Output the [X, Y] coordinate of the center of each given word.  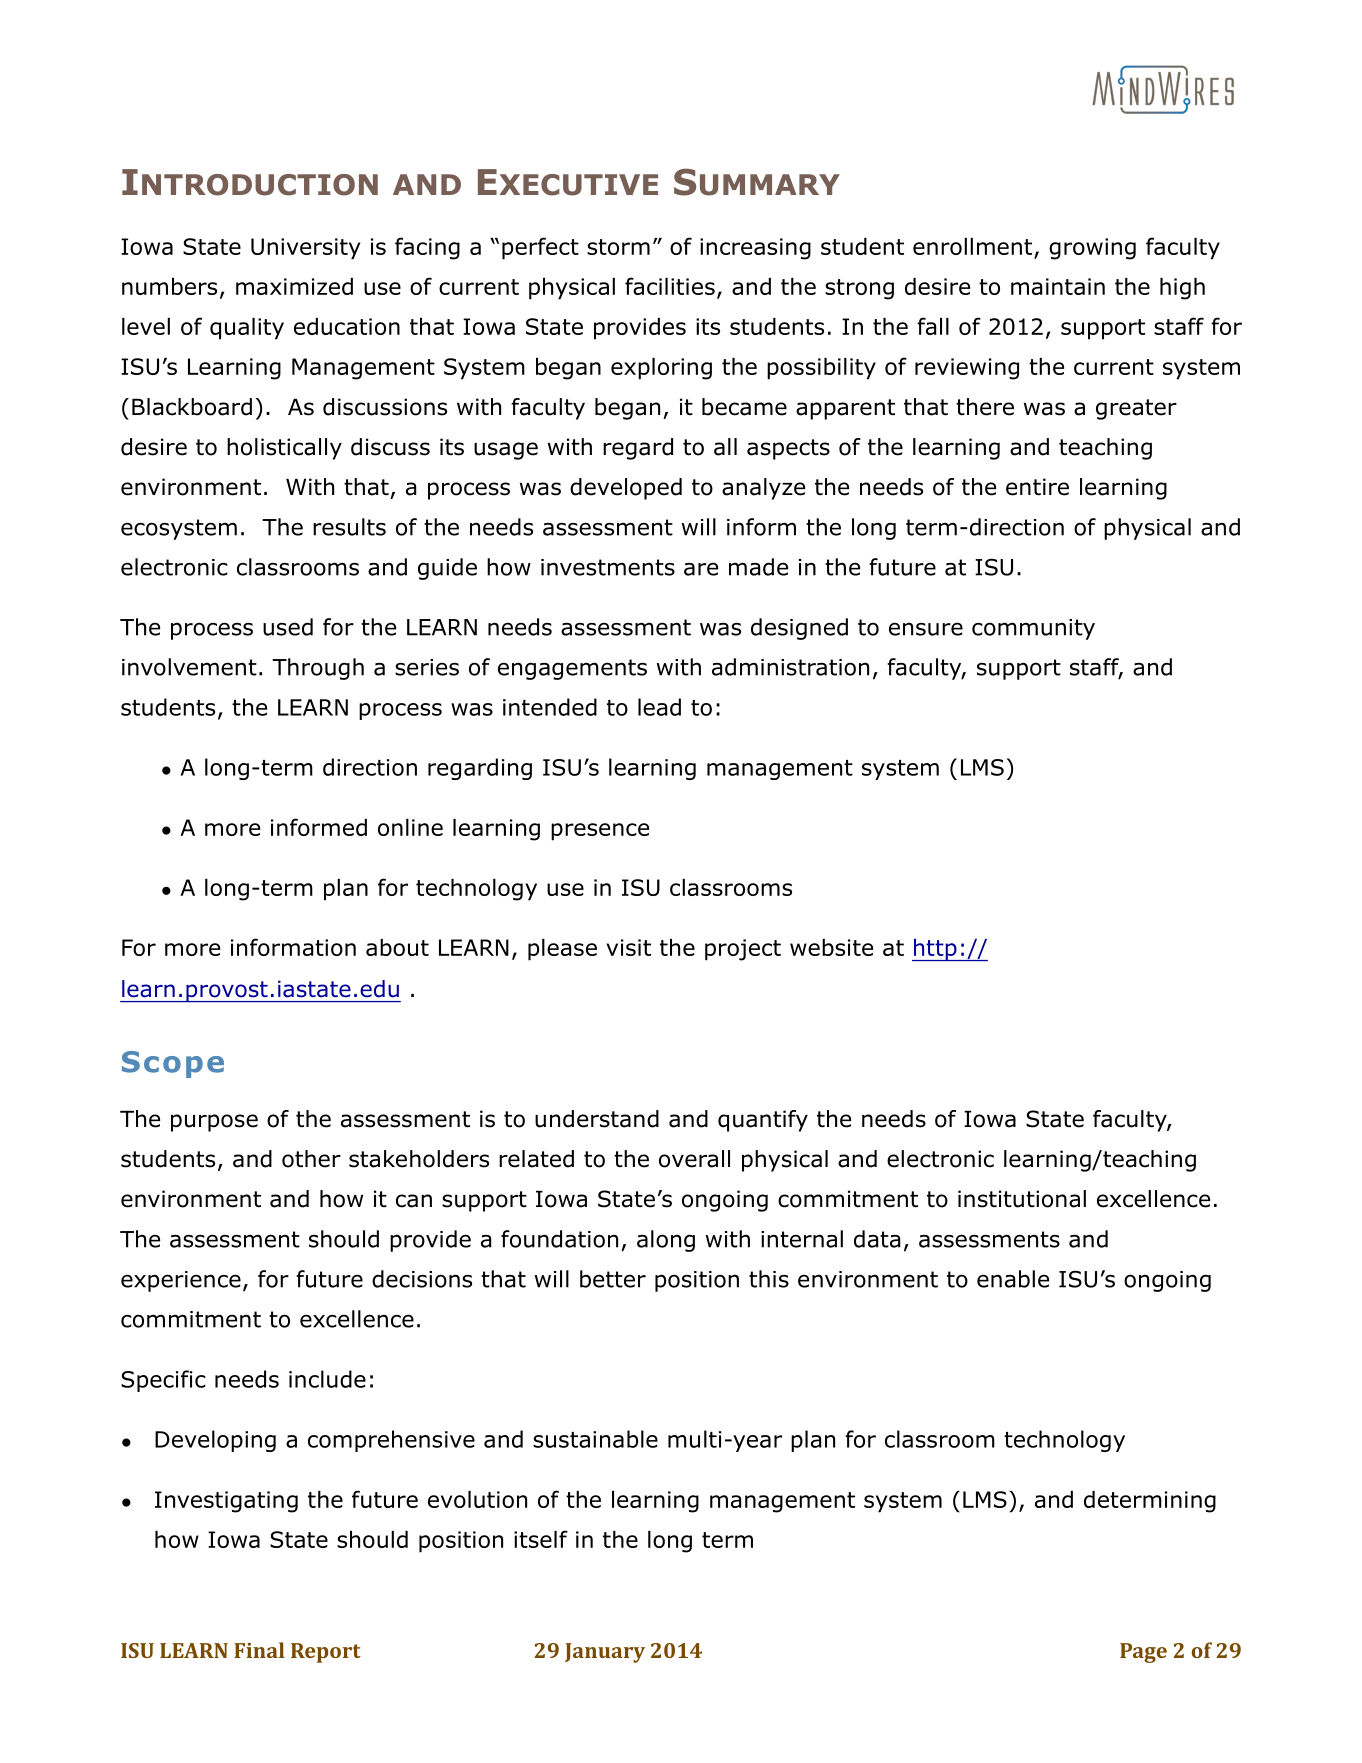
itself [541, 1539]
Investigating [226, 1502]
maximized [294, 286]
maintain [1058, 286]
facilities [670, 286]
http [935, 950]
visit [628, 947]
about [397, 947]
